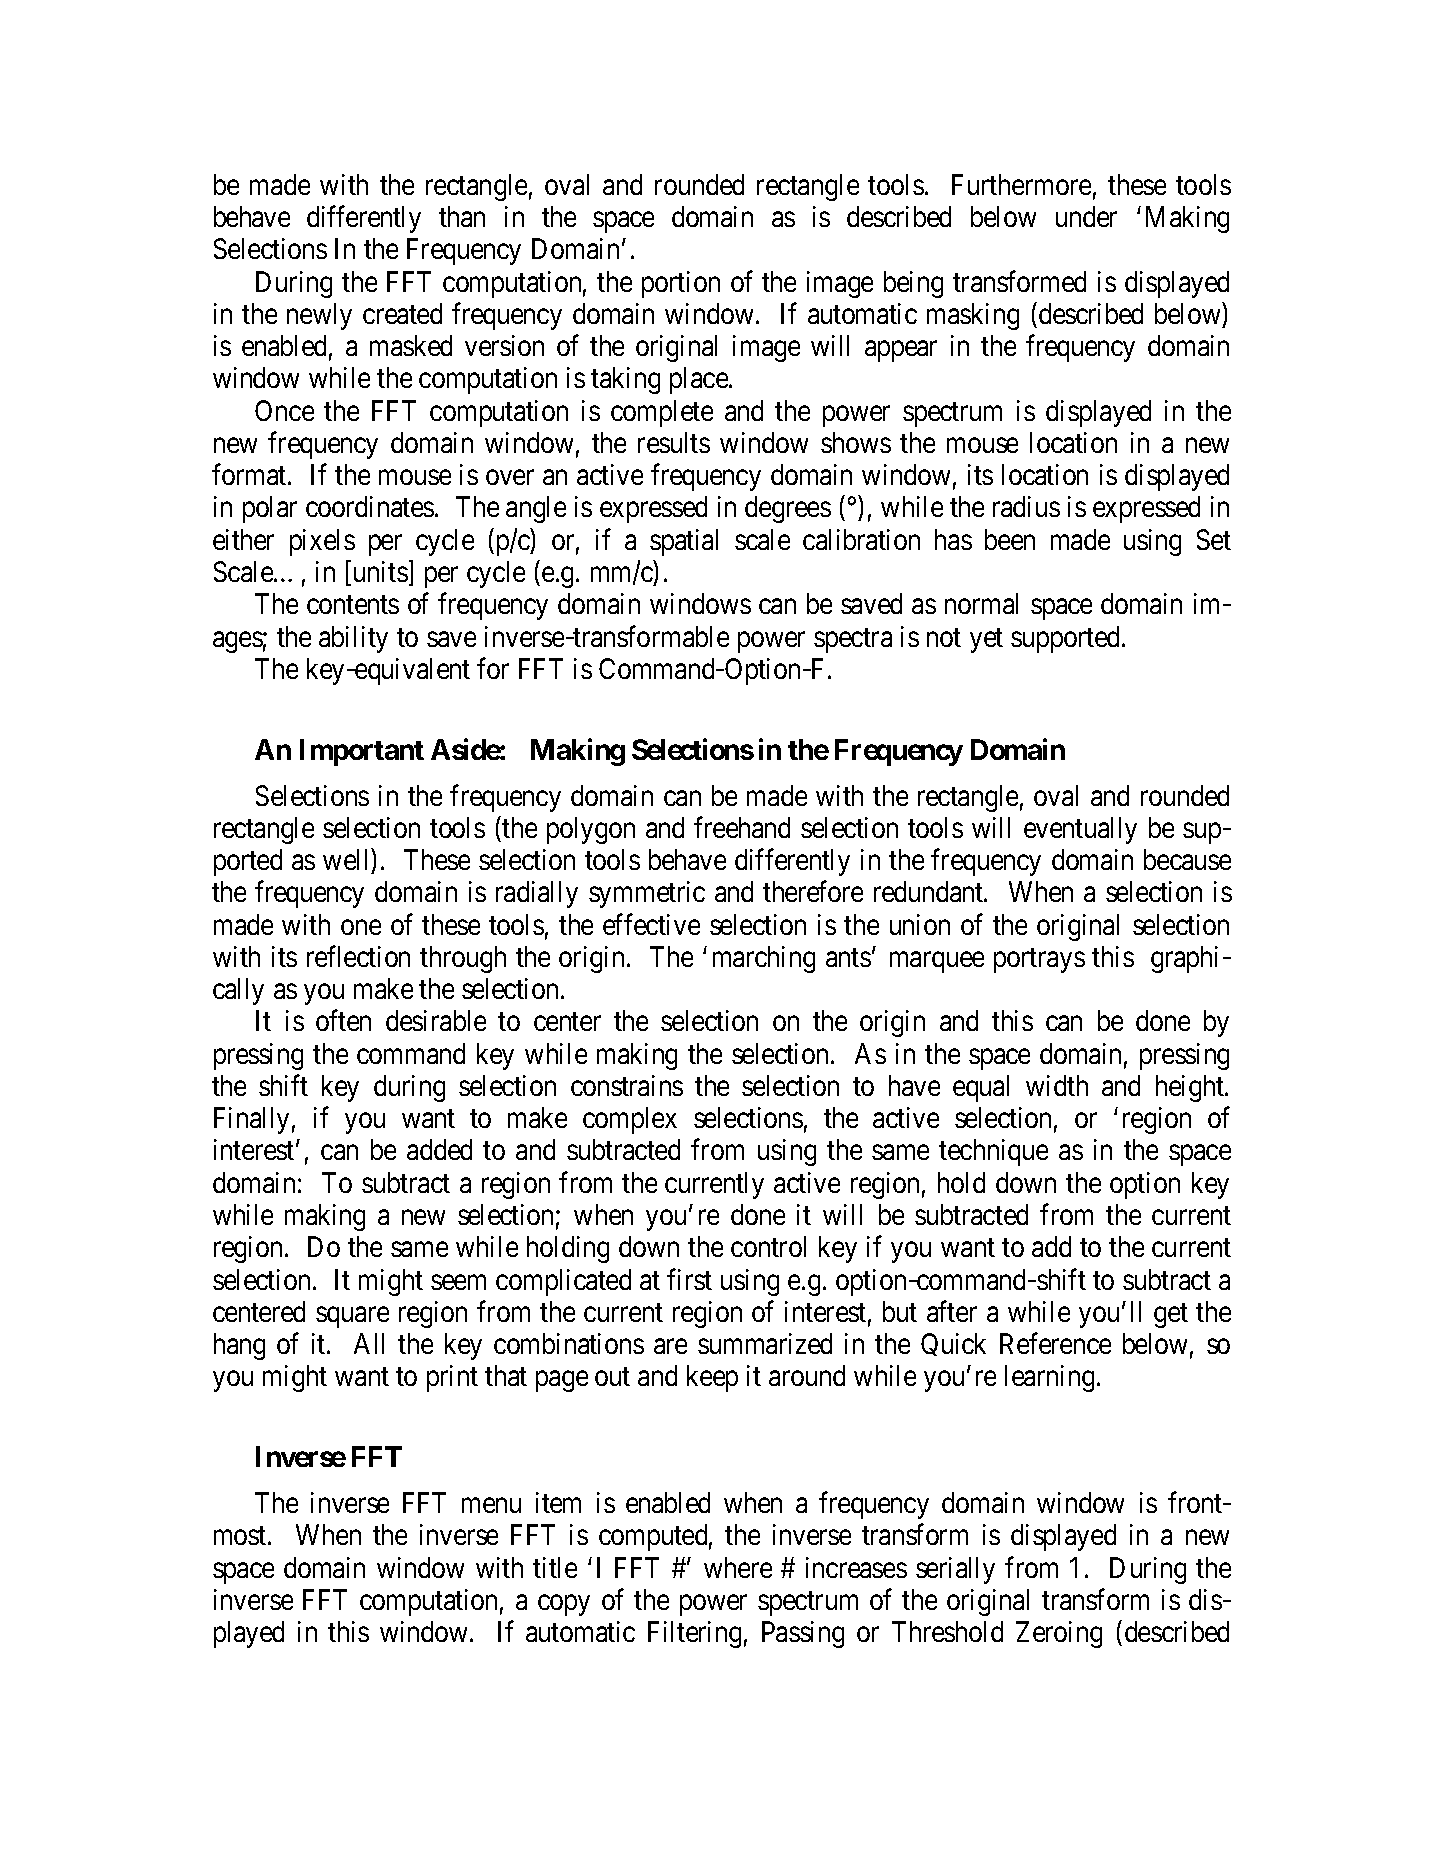 The height and width of the page is (1868, 1443). I want to click on summarized, so click(765, 1343).
